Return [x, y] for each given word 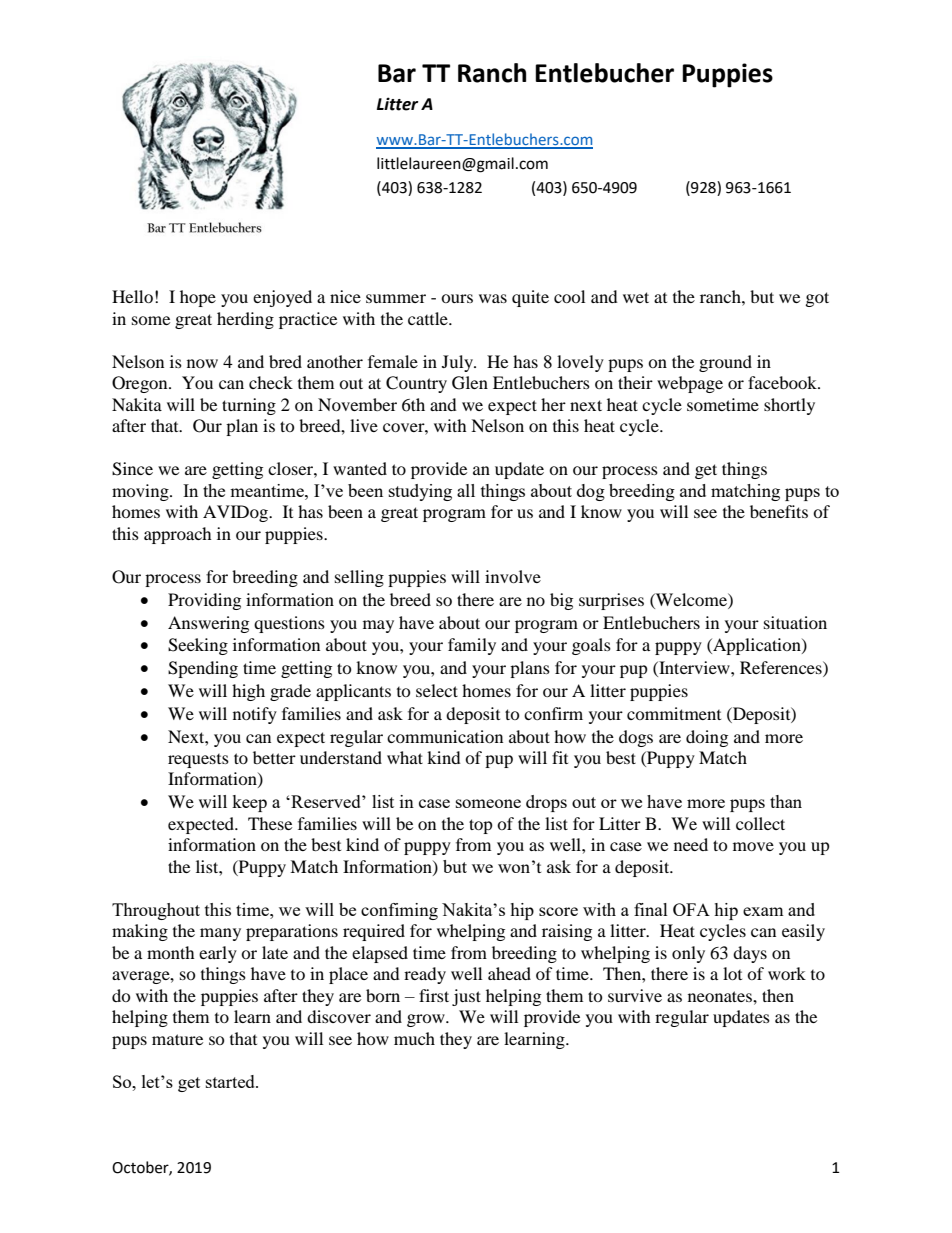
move [753, 846]
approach [178, 535]
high [248, 692]
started [231, 1081]
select [437, 690]
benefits [779, 511]
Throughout [156, 911]
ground [725, 363]
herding [245, 320]
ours [457, 298]
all [466, 490]
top [481, 826]
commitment [674, 713]
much [414, 1038]
